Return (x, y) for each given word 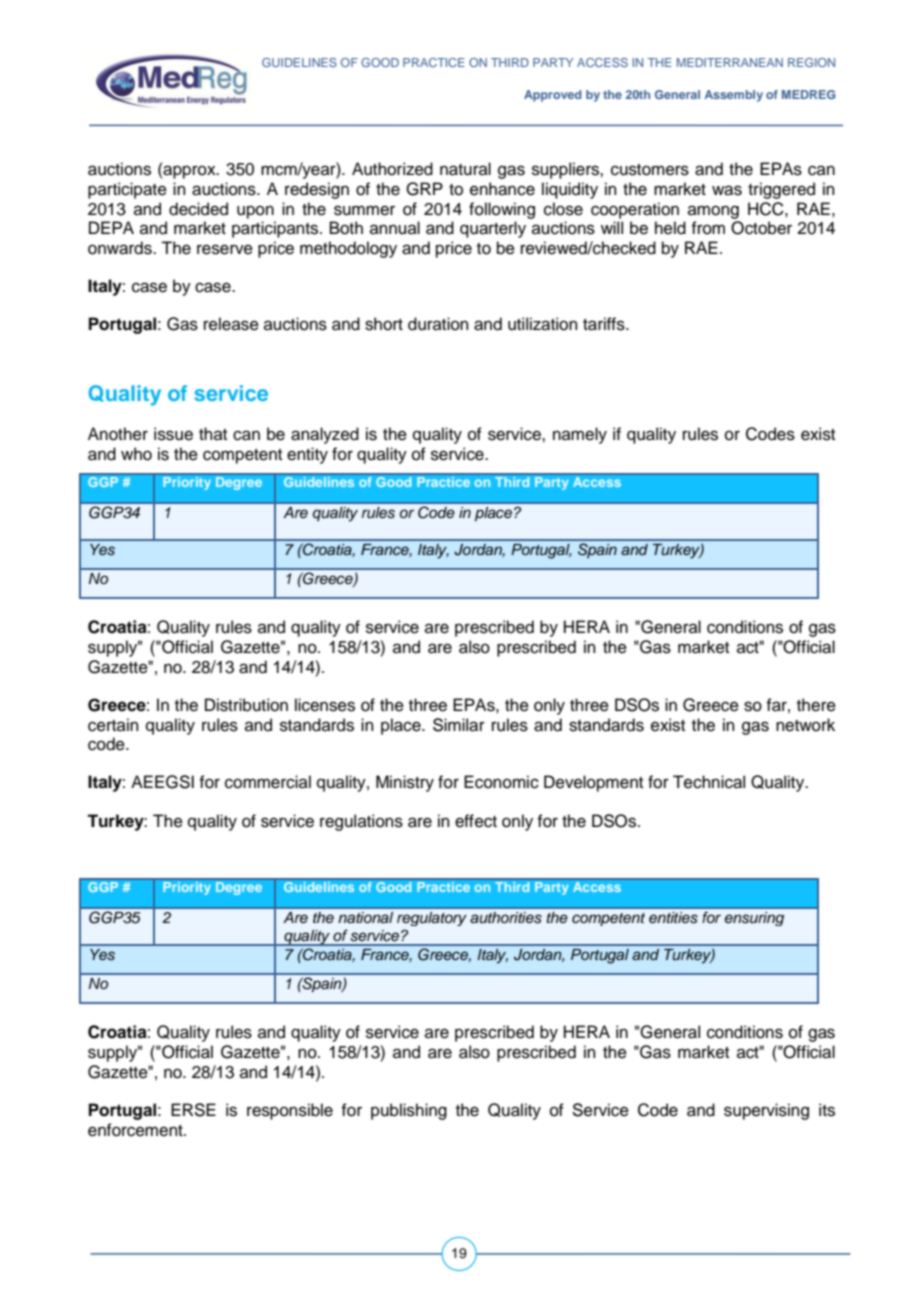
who (136, 454)
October (761, 228)
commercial (268, 782)
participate (127, 190)
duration (438, 324)
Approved (552, 96)
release (231, 324)
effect (476, 821)
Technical (709, 782)
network (805, 725)
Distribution (246, 705)
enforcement (136, 1130)
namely (580, 435)
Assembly (733, 96)
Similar (459, 725)
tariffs (605, 324)
